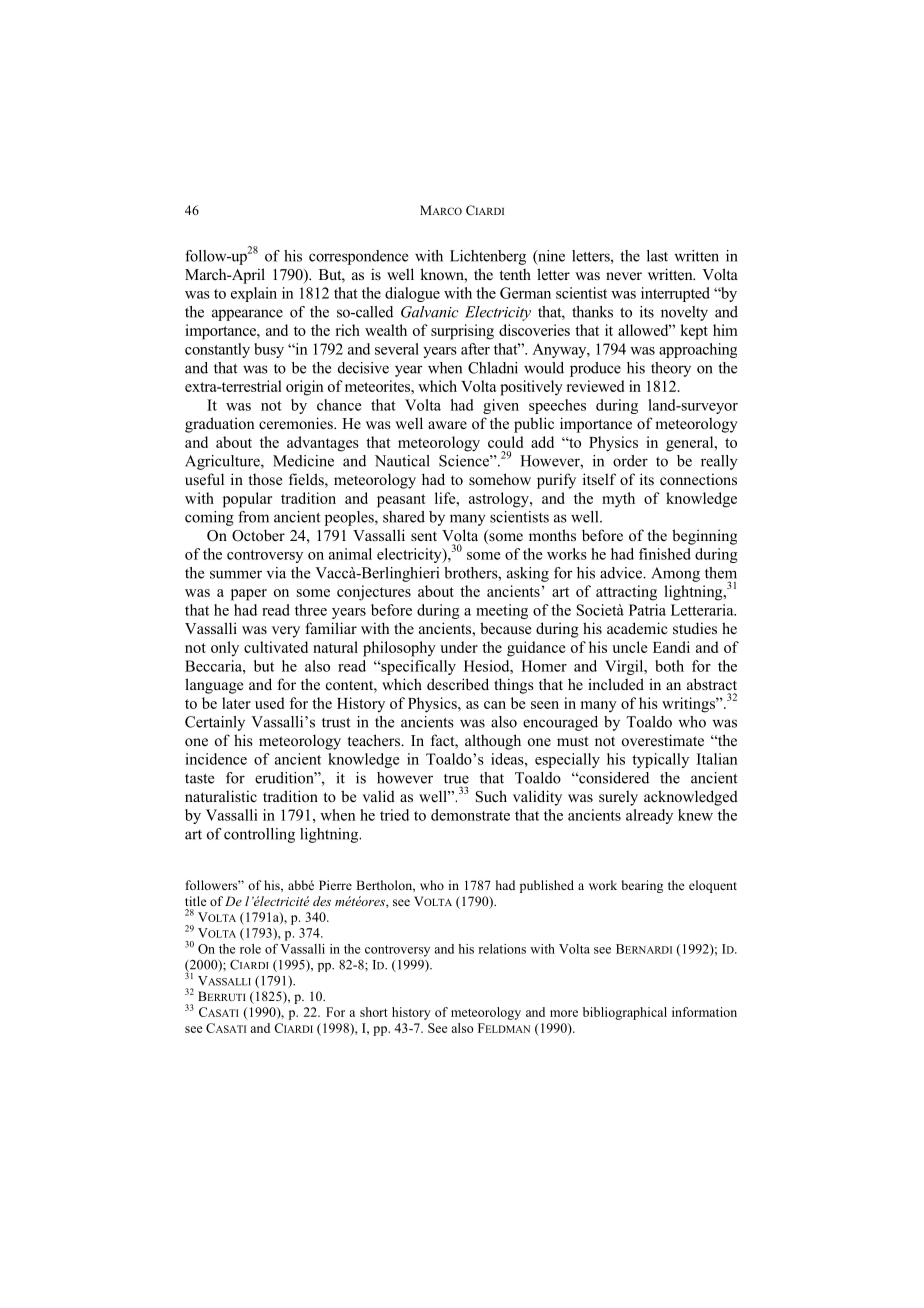 This screenshot has width=924, height=1308. What do you see at coordinates (254, 294) in the screenshot?
I see `explain` at bounding box center [254, 294].
